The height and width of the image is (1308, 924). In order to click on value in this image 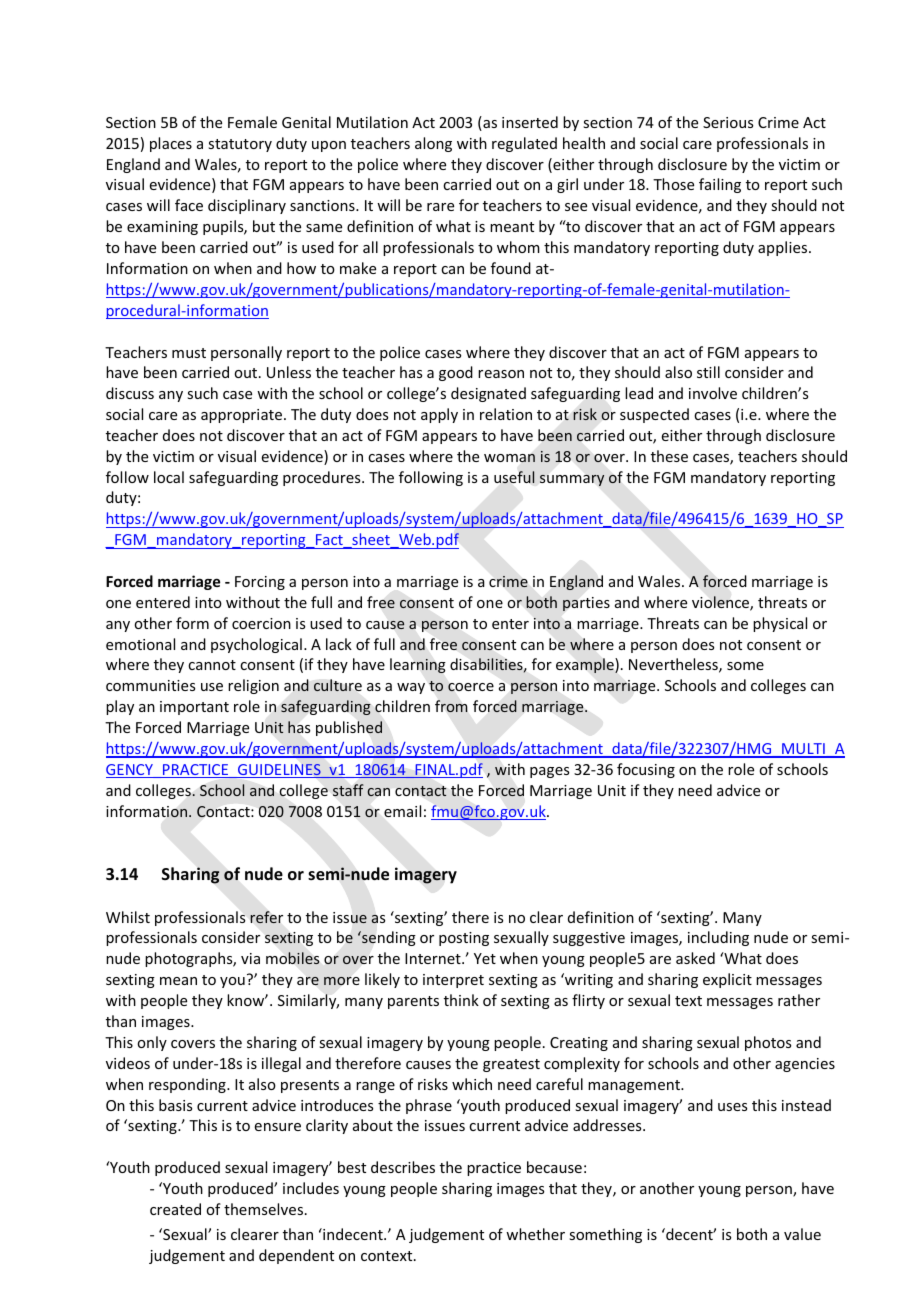, I will do `click(802, 1234)`.
